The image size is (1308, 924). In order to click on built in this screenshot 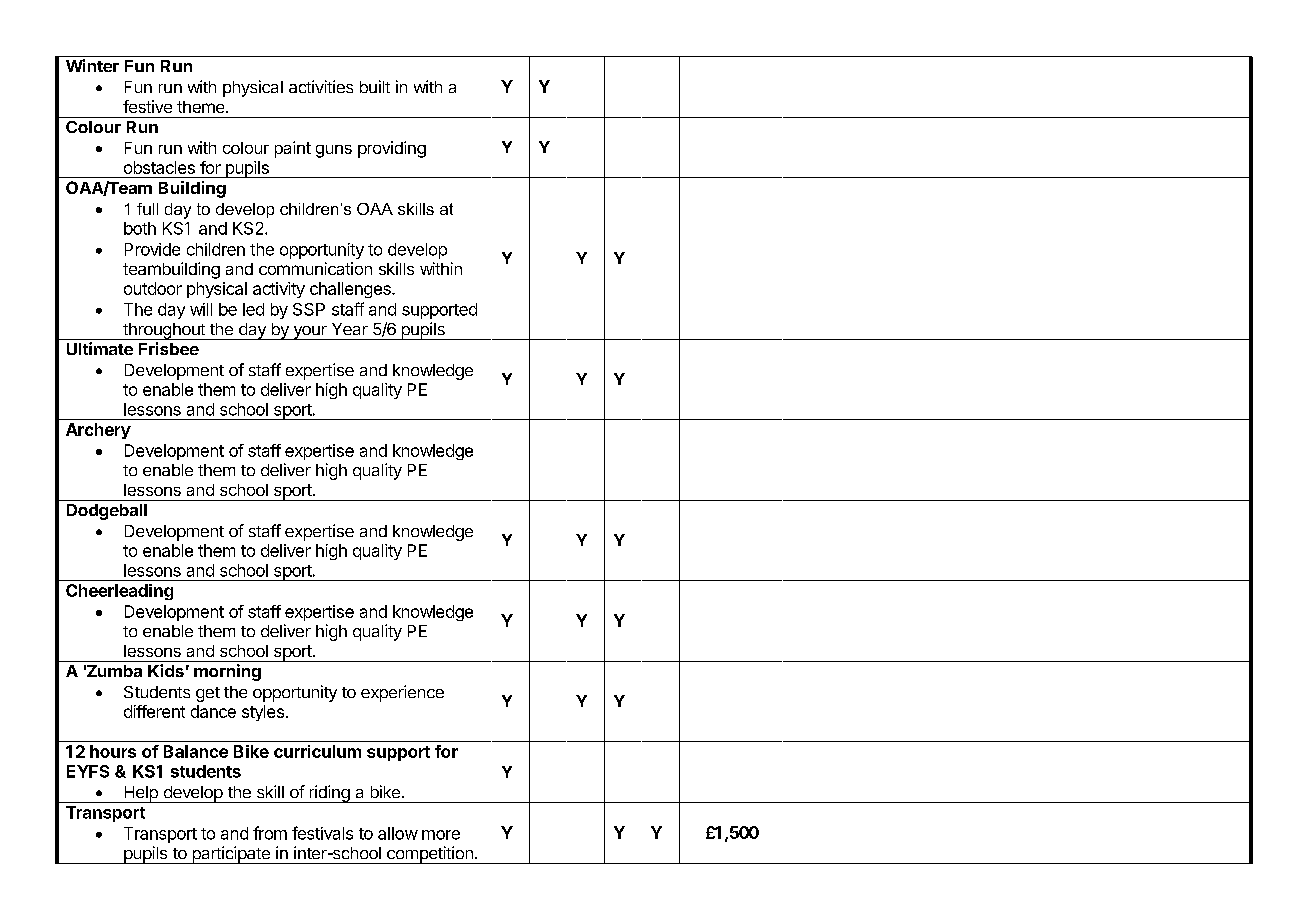, I will do `click(375, 86)`.
